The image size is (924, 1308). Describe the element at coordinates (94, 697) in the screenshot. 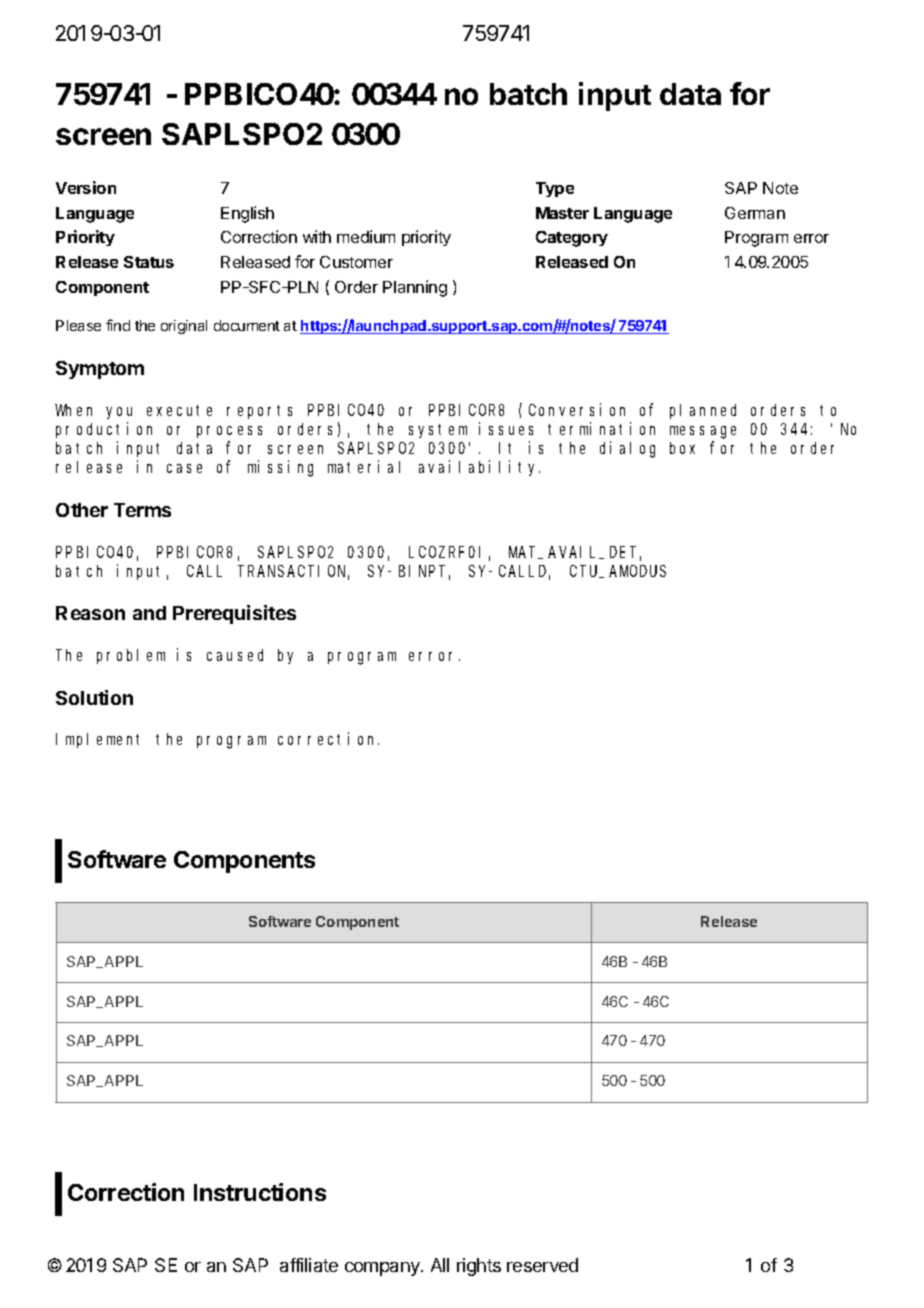

I see `Solution` at that location.
